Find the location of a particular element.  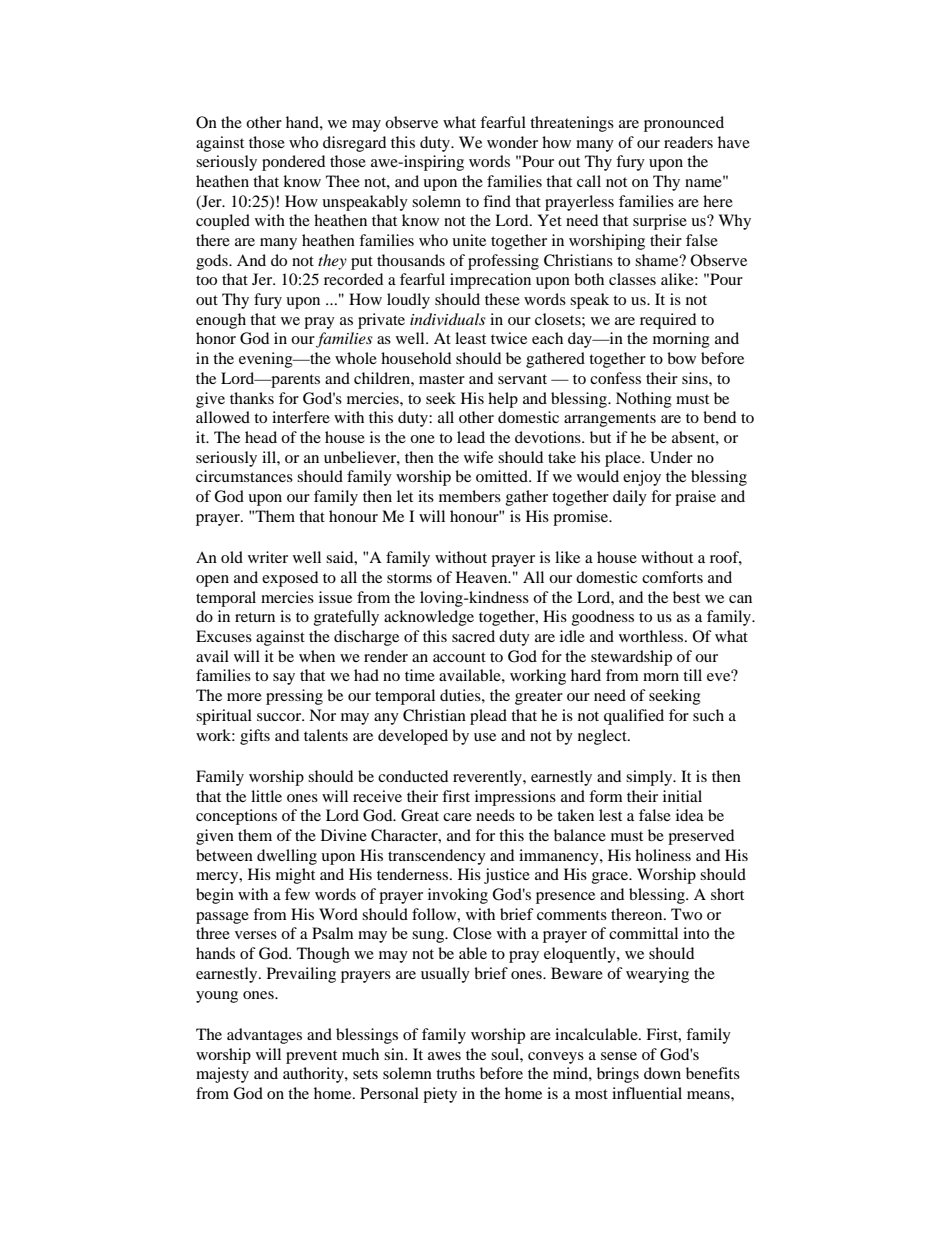

conceptions is located at coordinates (236, 817).
